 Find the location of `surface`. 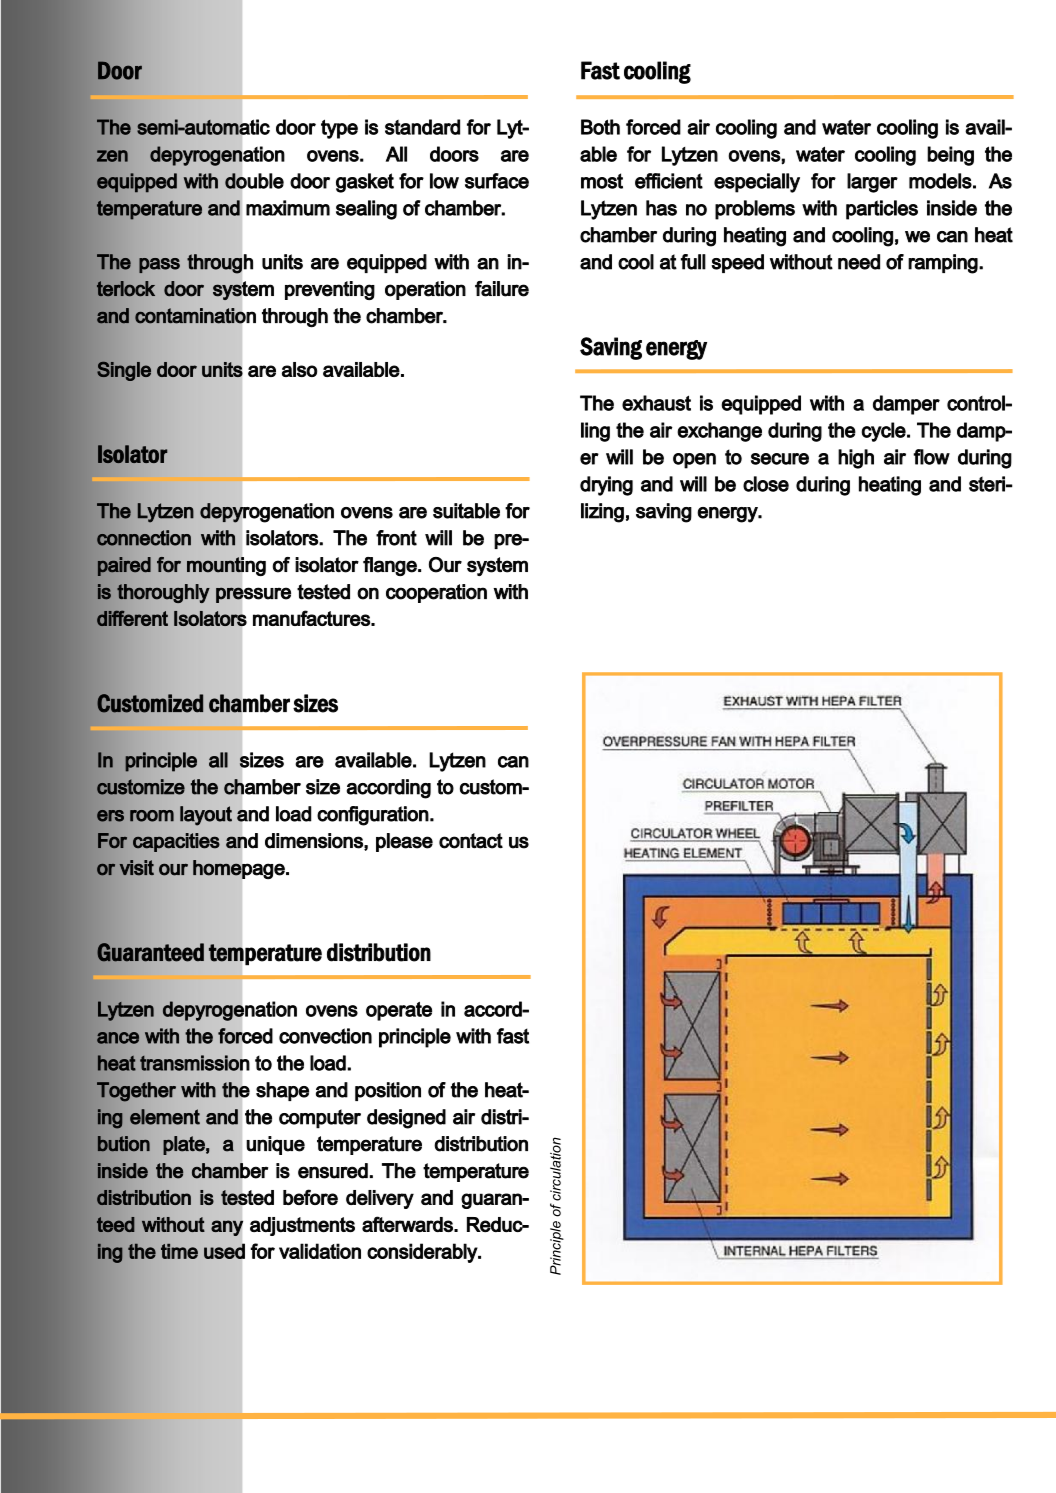

surface is located at coordinates (497, 181).
